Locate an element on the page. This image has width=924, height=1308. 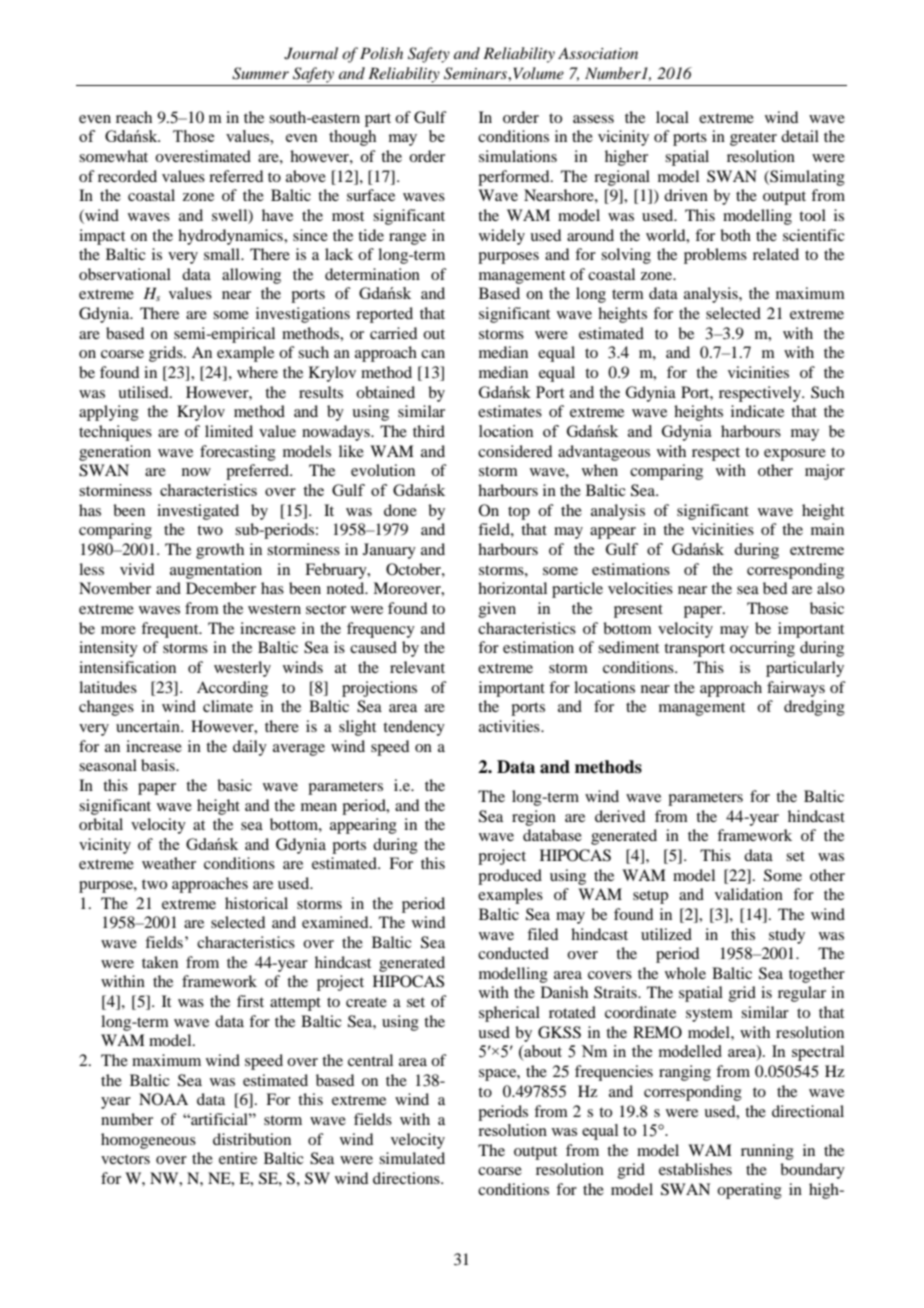
occurring is located at coordinates (762, 649).
